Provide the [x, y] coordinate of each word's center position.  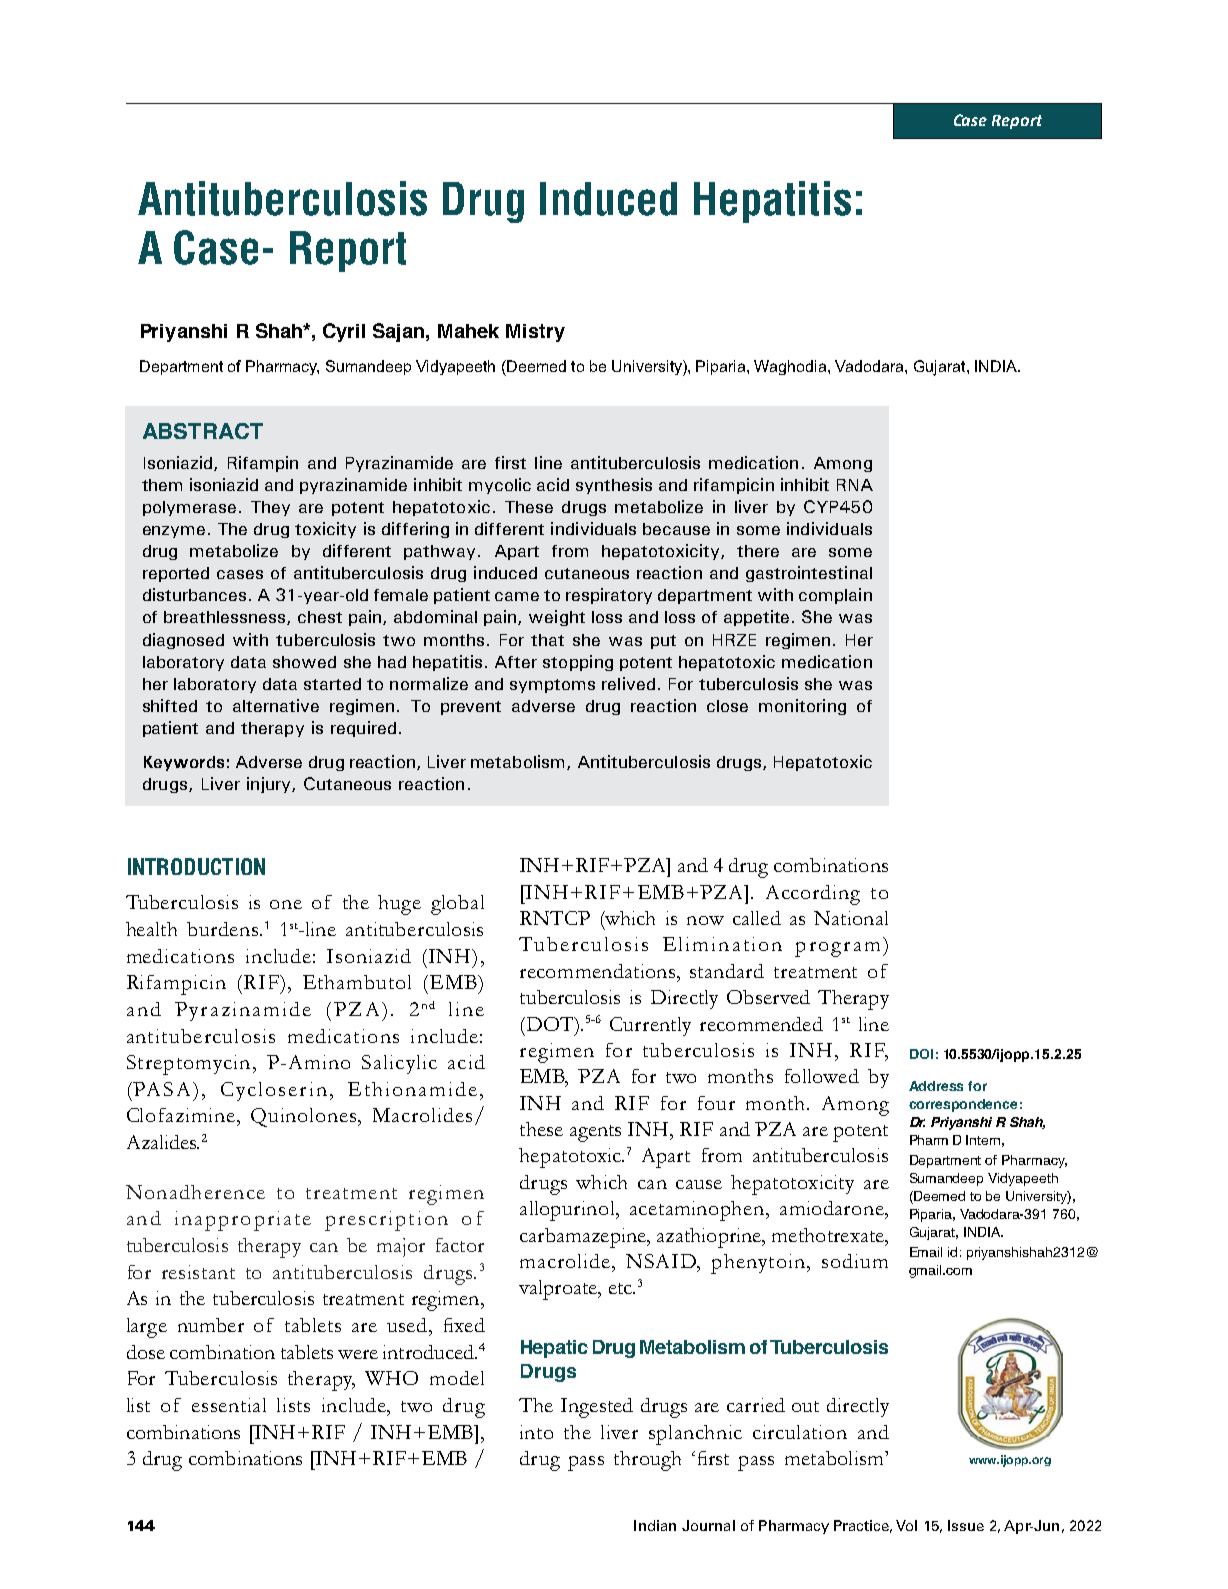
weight [557, 618]
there [758, 551]
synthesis [614, 486]
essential [229, 1405]
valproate [559, 1290]
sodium [855, 1261]
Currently [650, 1026]
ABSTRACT [203, 431]
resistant [198, 1272]
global [457, 905]
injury [270, 785]
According [813, 895]
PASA [161, 1089]
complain [835, 596]
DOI [921, 1054]
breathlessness [226, 618]
